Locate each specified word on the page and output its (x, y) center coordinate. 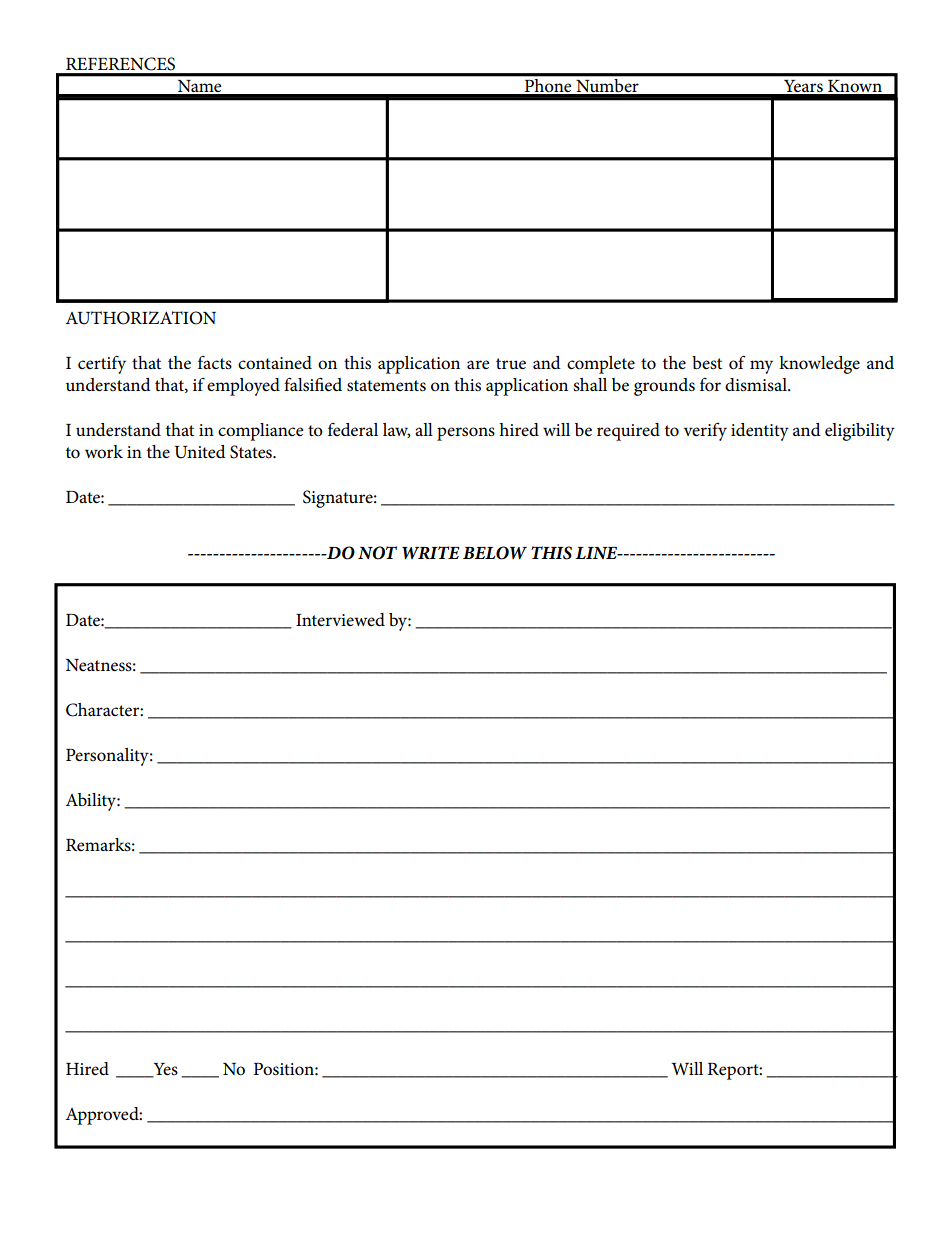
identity (760, 432)
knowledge (819, 365)
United (200, 452)
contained (275, 363)
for (710, 385)
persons (466, 434)
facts (215, 363)
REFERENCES (120, 64)
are (478, 364)
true (511, 364)
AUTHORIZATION (140, 318)
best (707, 363)
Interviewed (340, 620)
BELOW (495, 553)
